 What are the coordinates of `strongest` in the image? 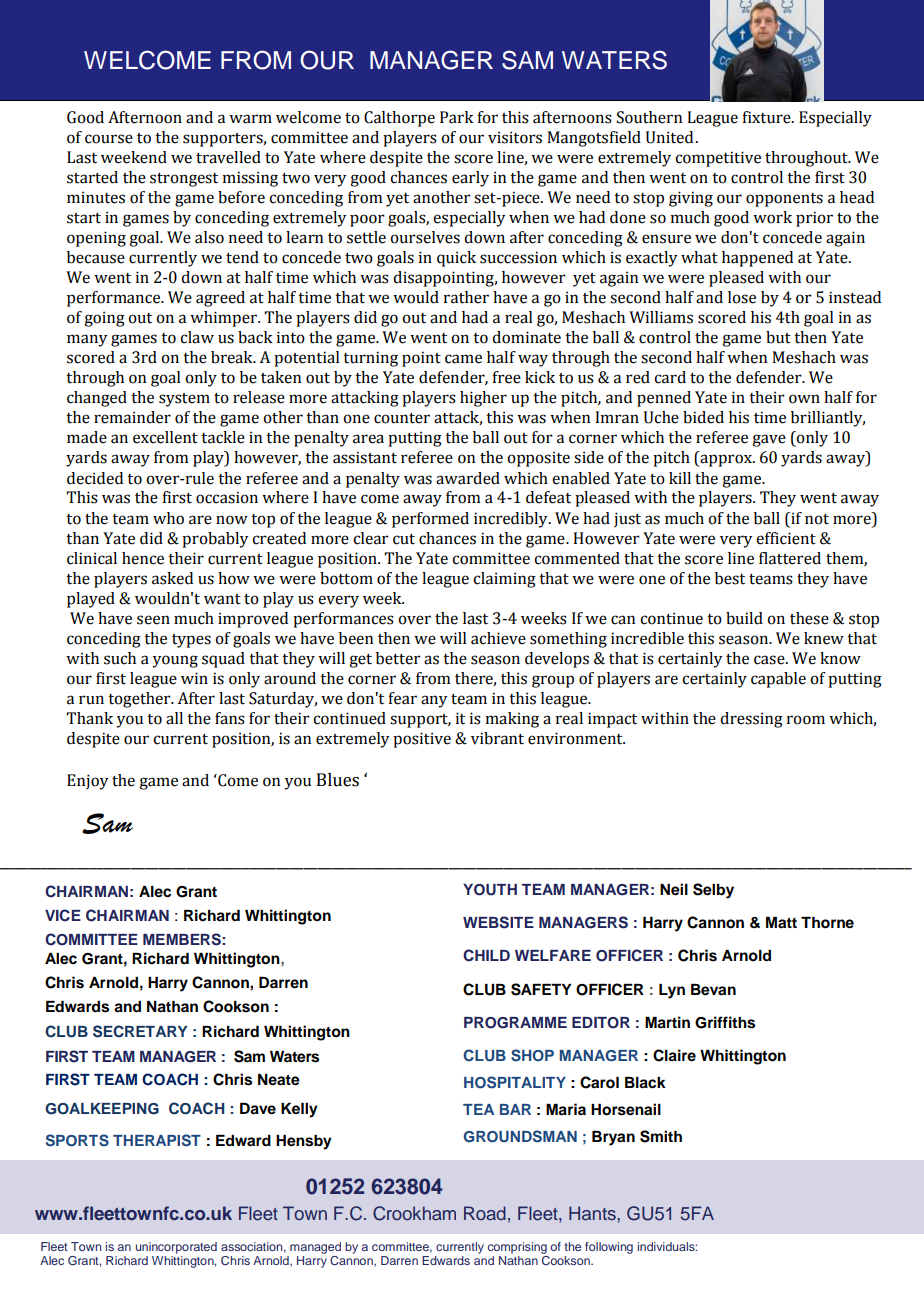 It's located at (184, 180).
